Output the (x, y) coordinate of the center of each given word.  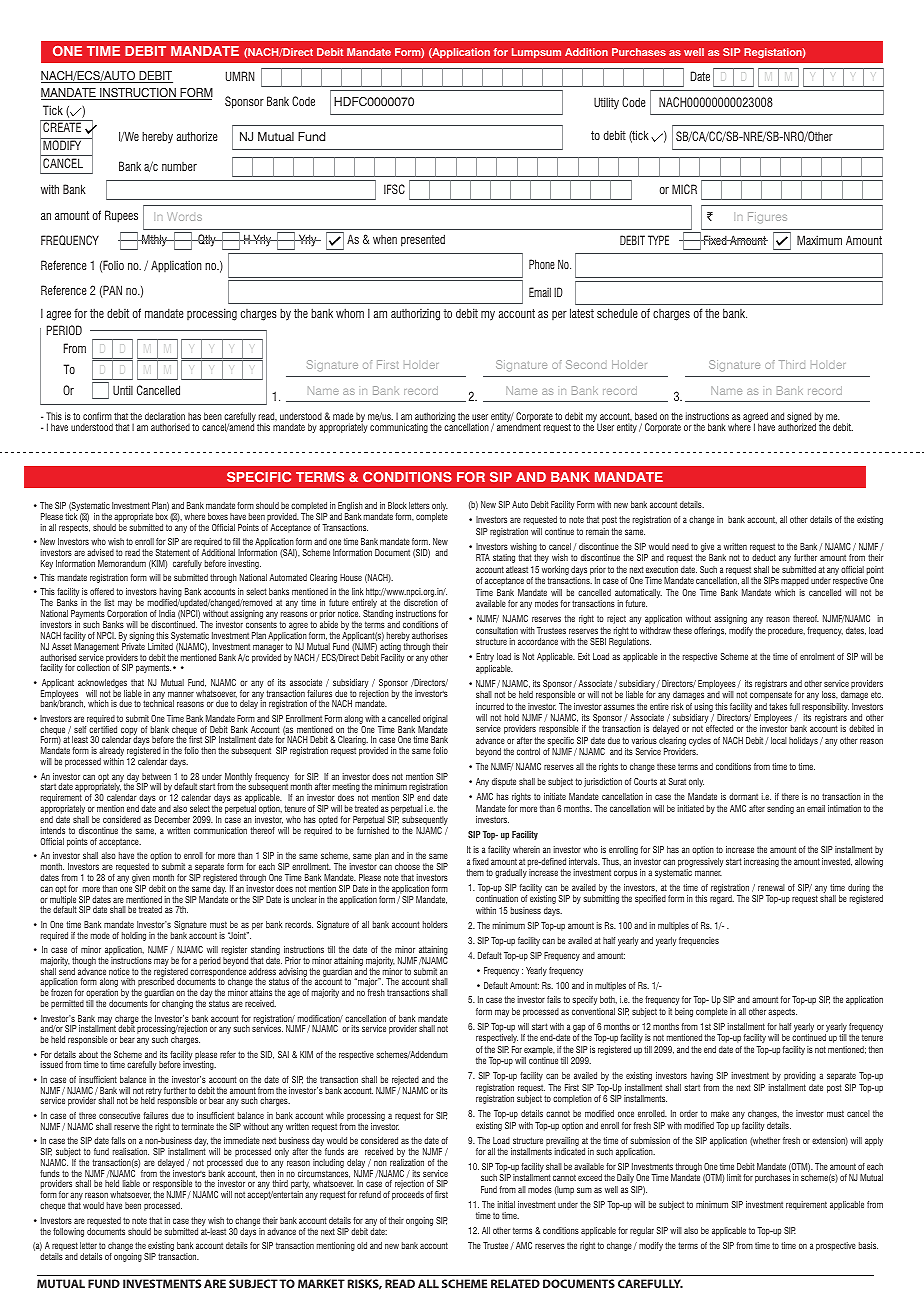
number (179, 166)
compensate (771, 696)
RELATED (515, 1283)
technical (158, 703)
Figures (767, 217)
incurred (490, 706)
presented (423, 240)
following (68, 1232)
